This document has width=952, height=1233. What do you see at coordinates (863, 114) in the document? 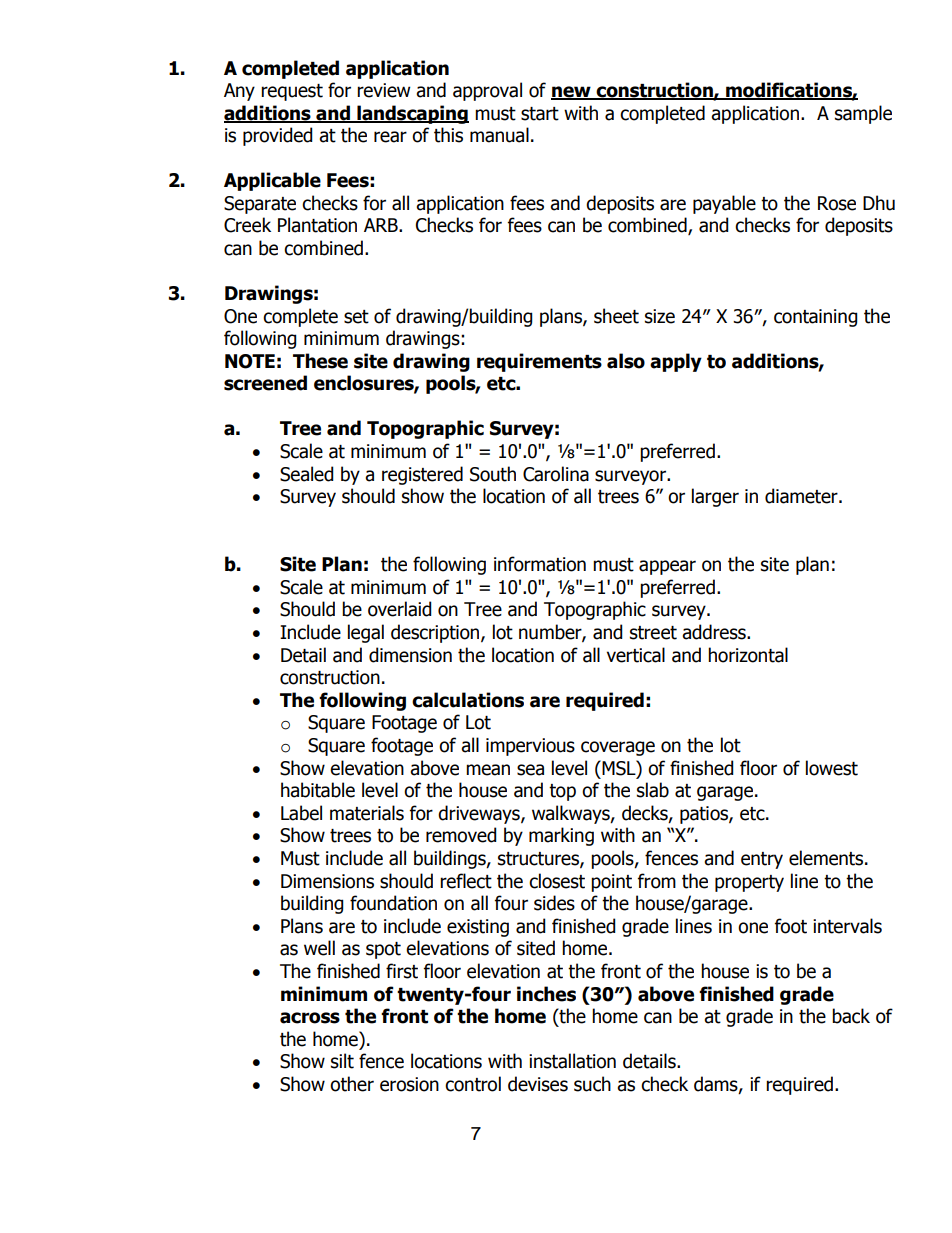
I see `sample` at bounding box center [863, 114].
